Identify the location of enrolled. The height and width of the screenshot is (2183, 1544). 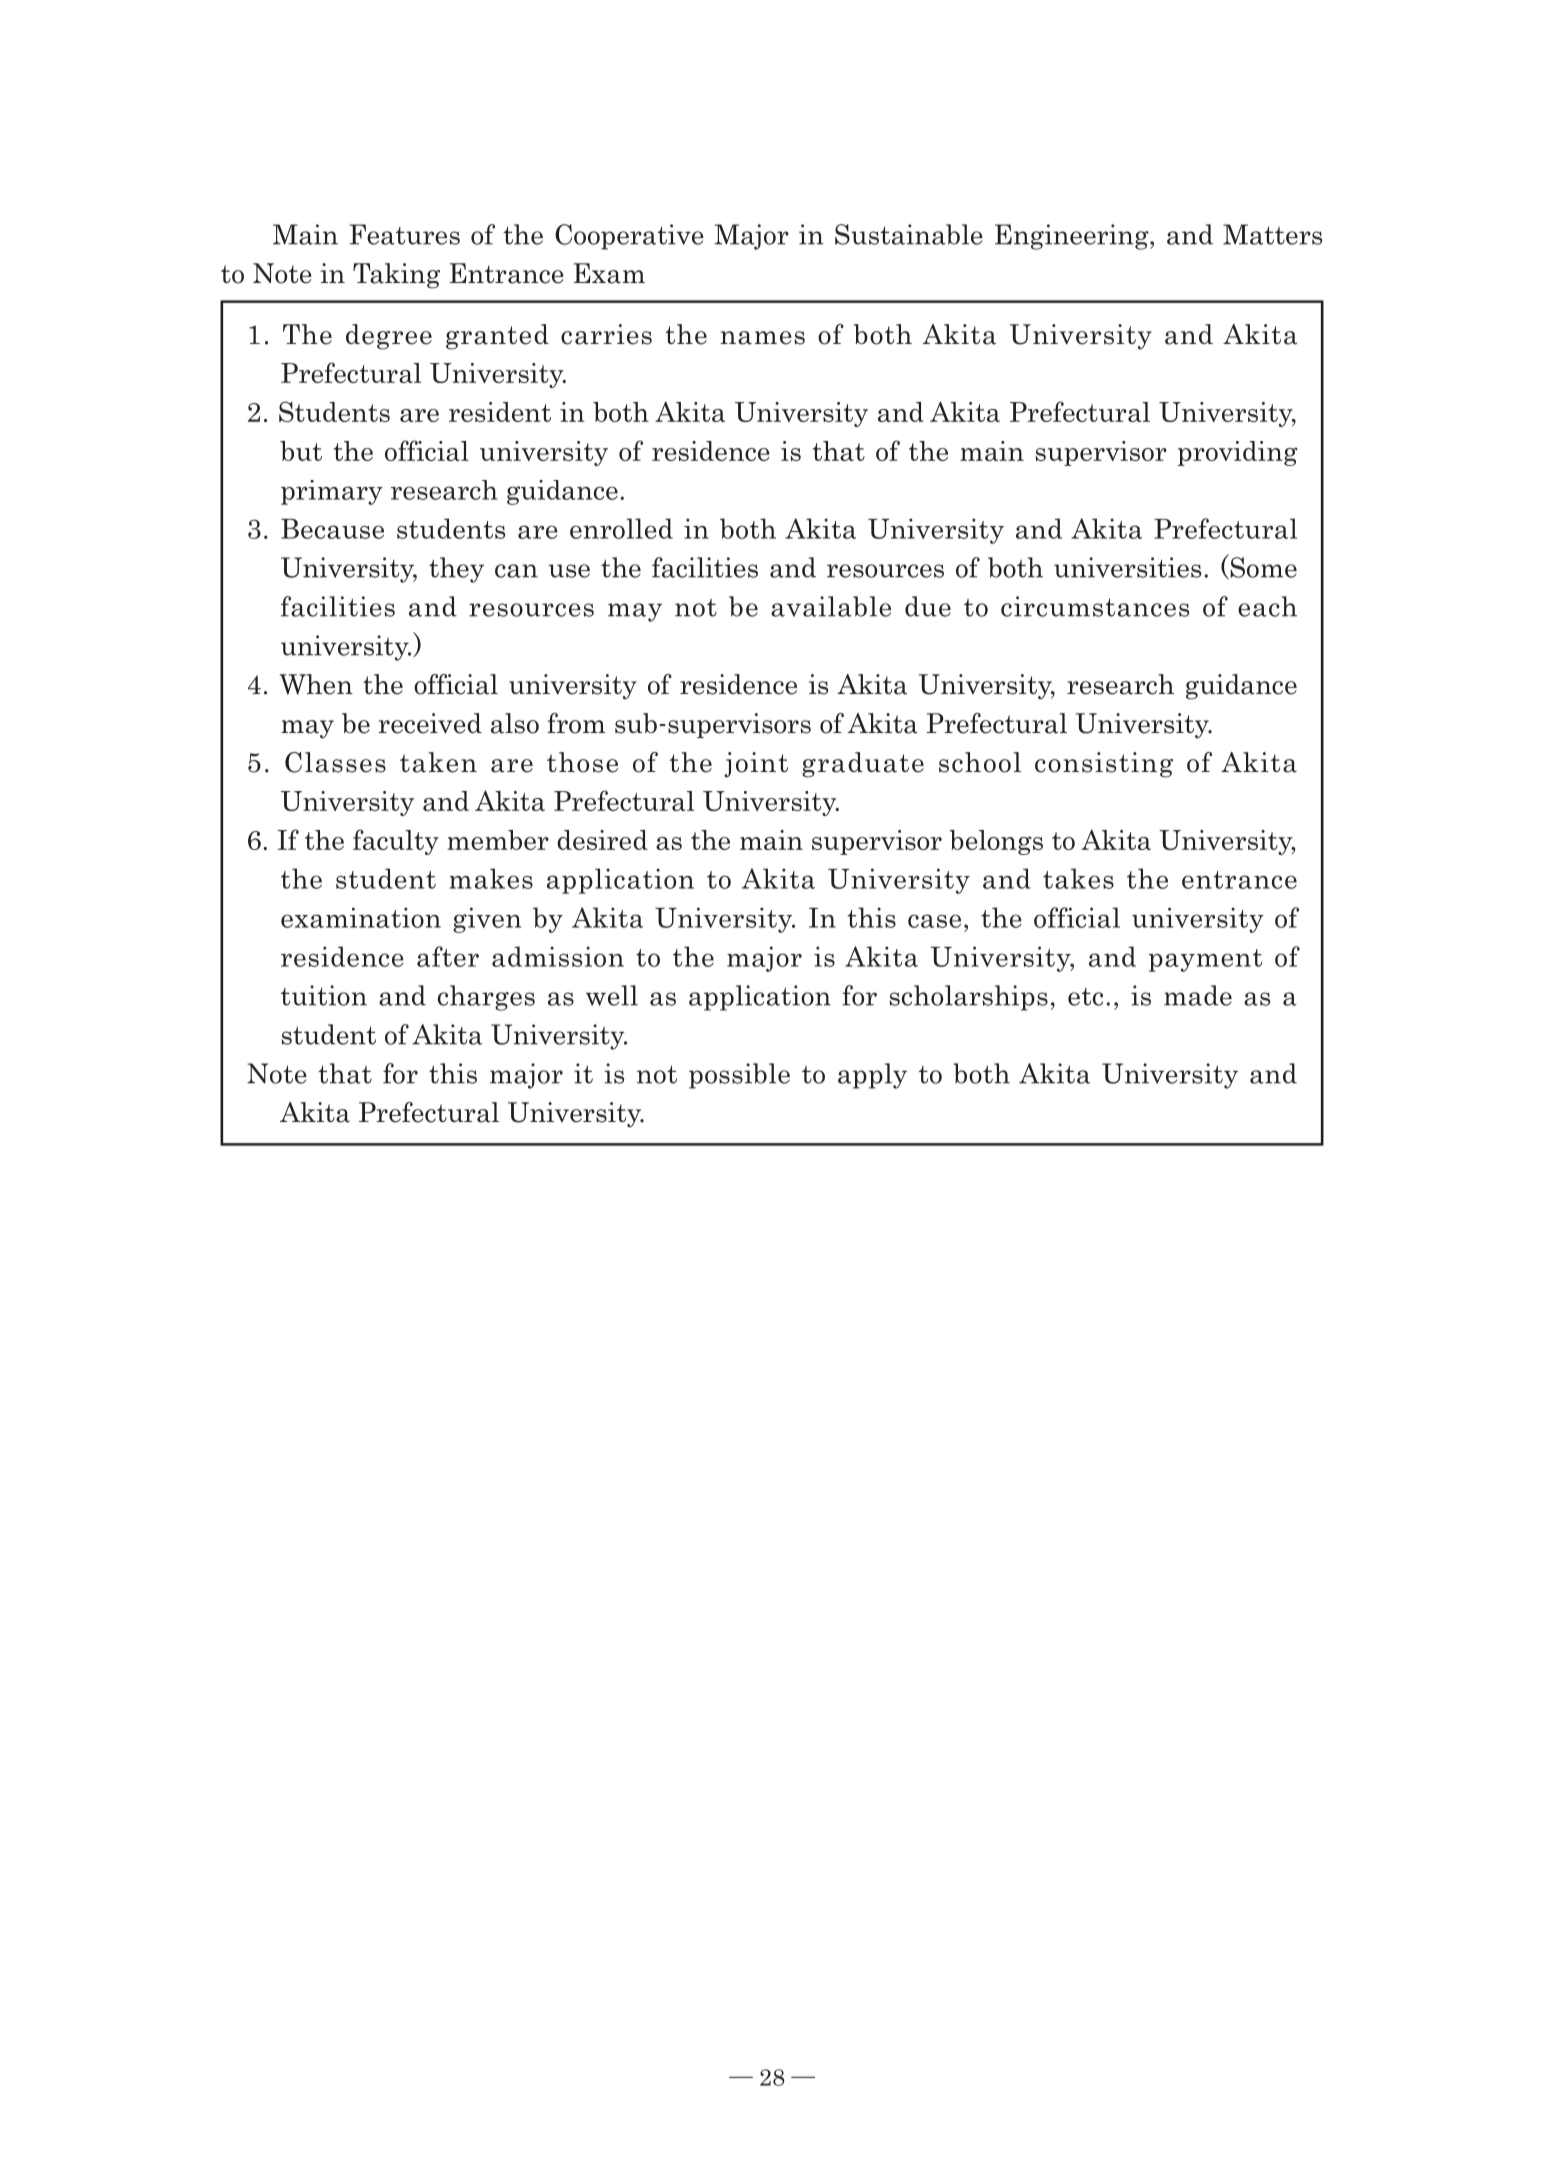
(621, 528).
